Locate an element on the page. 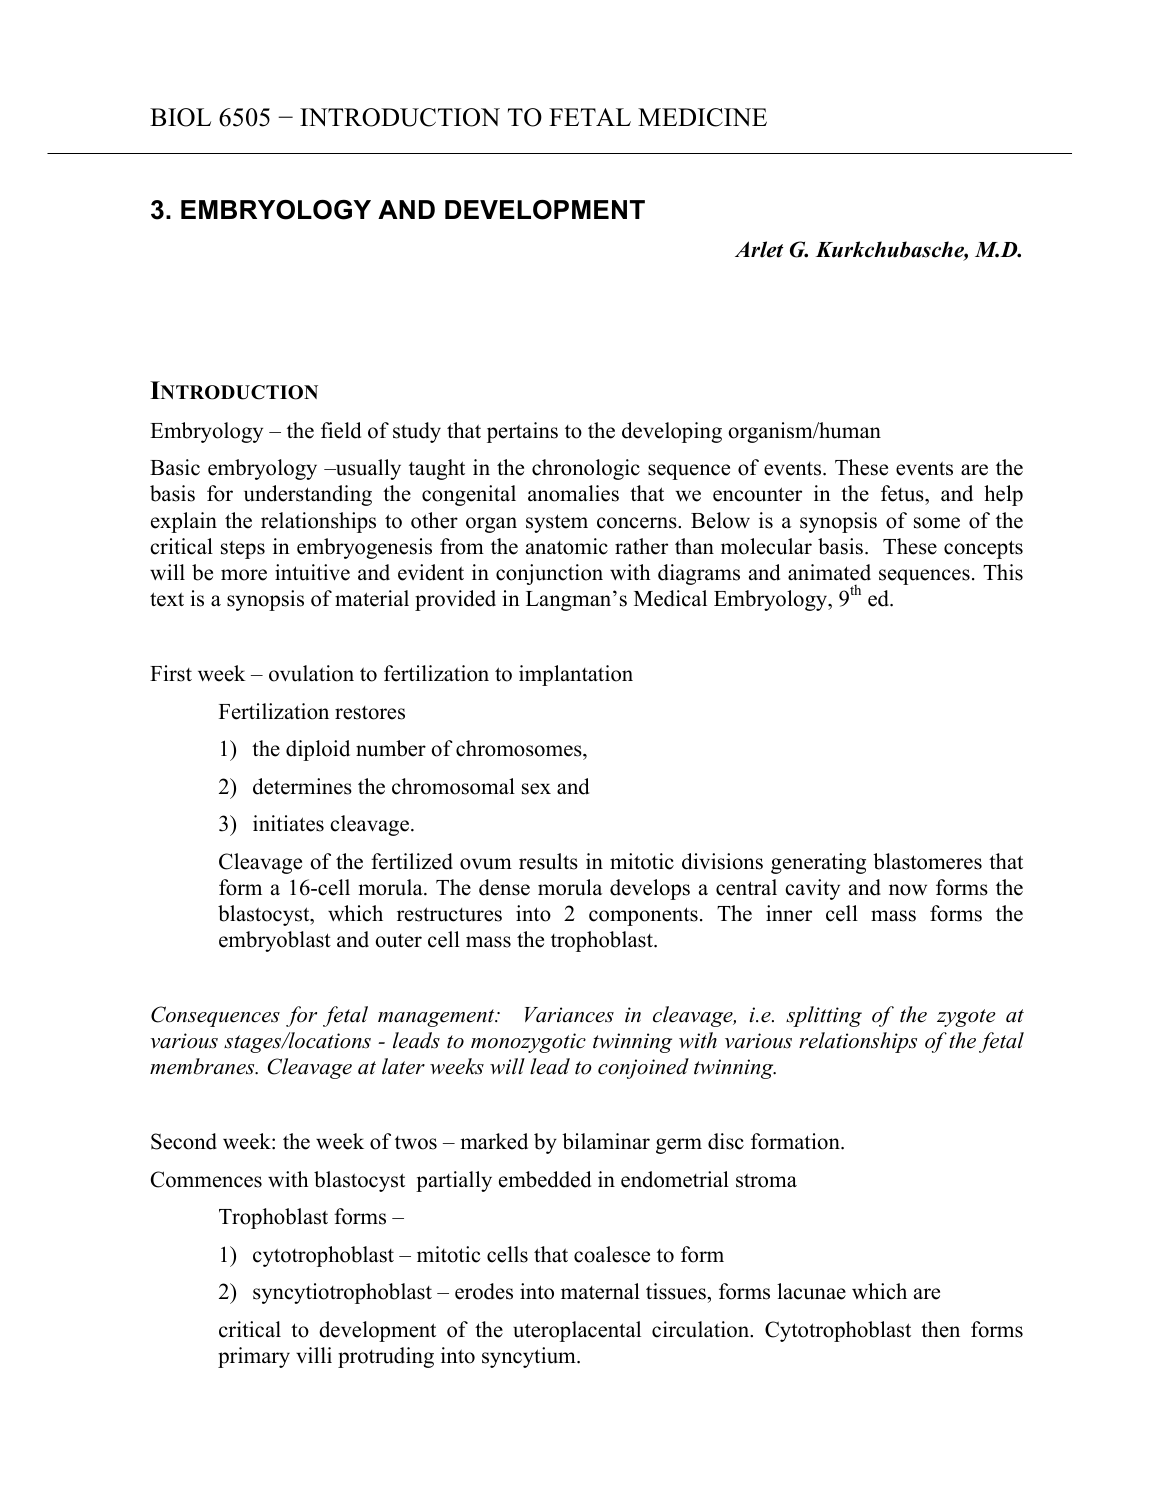 The height and width of the image is (1501, 1160). primary is located at coordinates (254, 1357).
